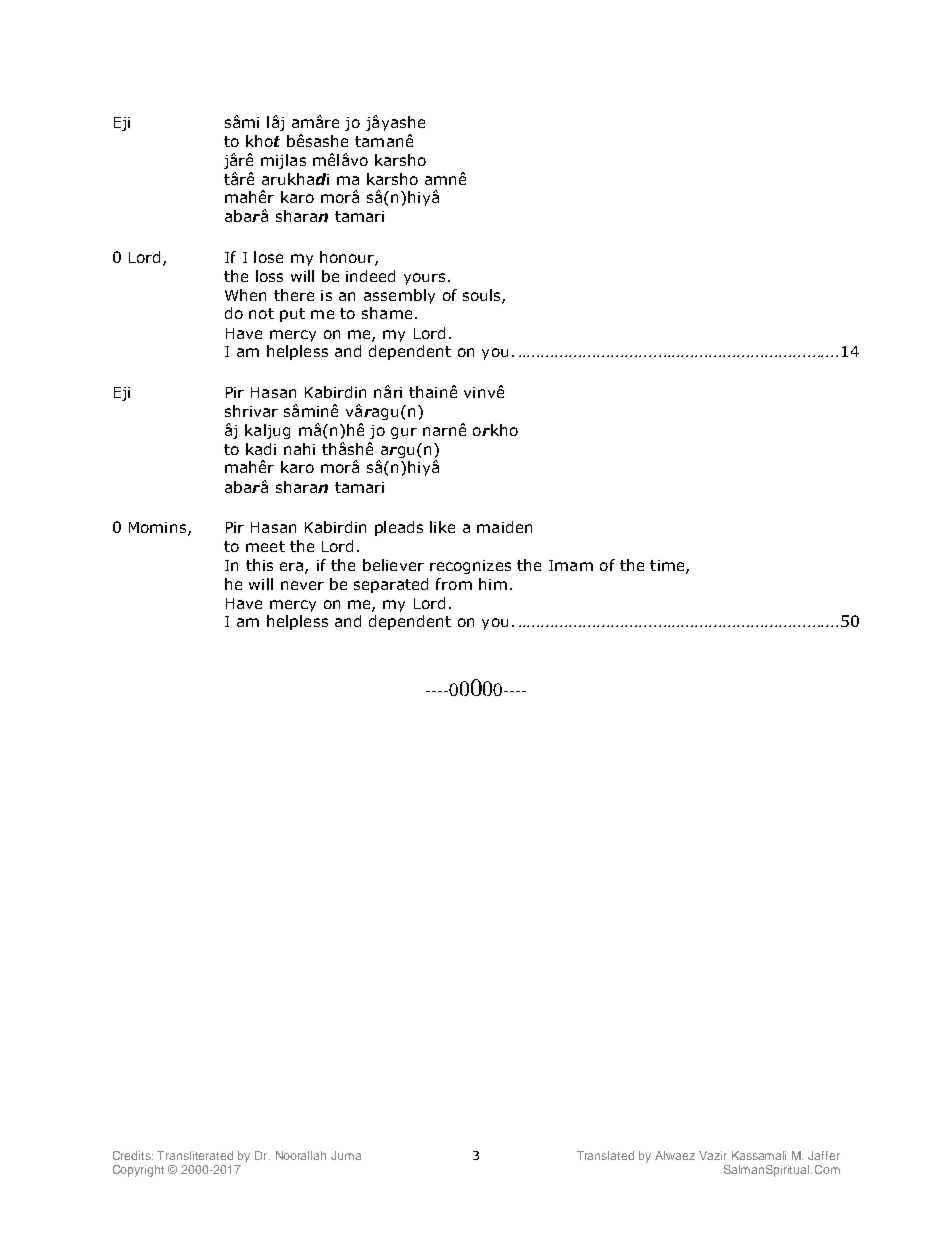 Image resolution: width=952 pixels, height=1233 pixels. I want to click on yours, so click(424, 279).
